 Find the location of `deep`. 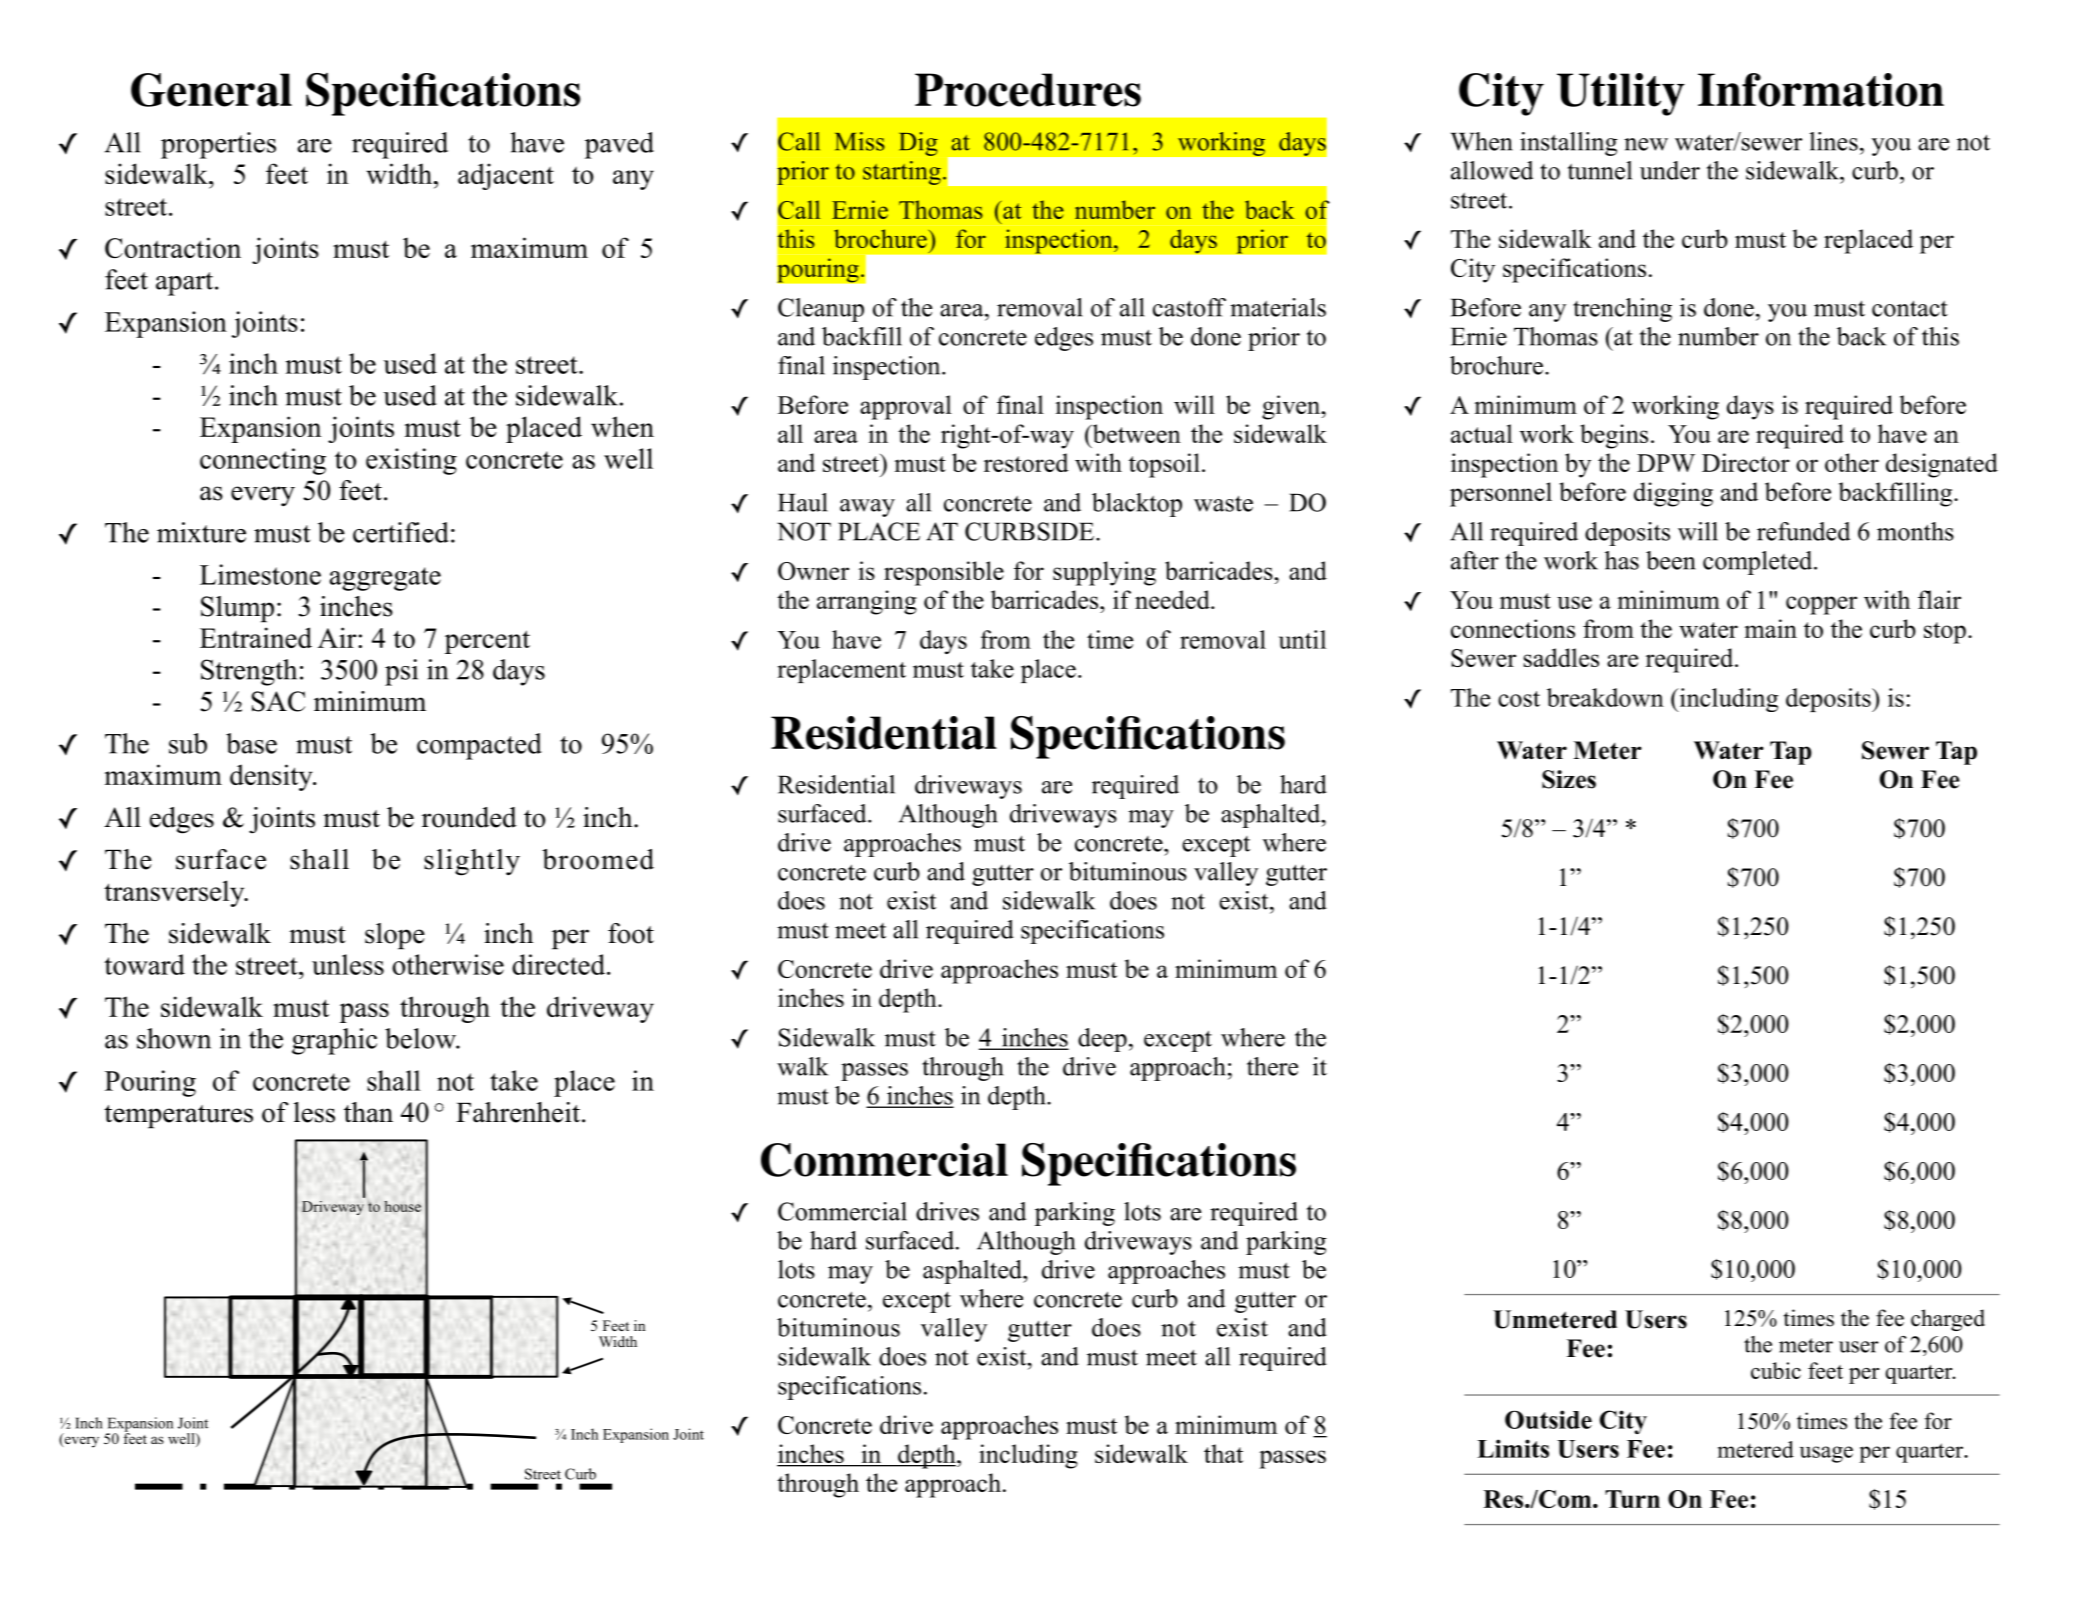

deep is located at coordinates (1102, 1040).
